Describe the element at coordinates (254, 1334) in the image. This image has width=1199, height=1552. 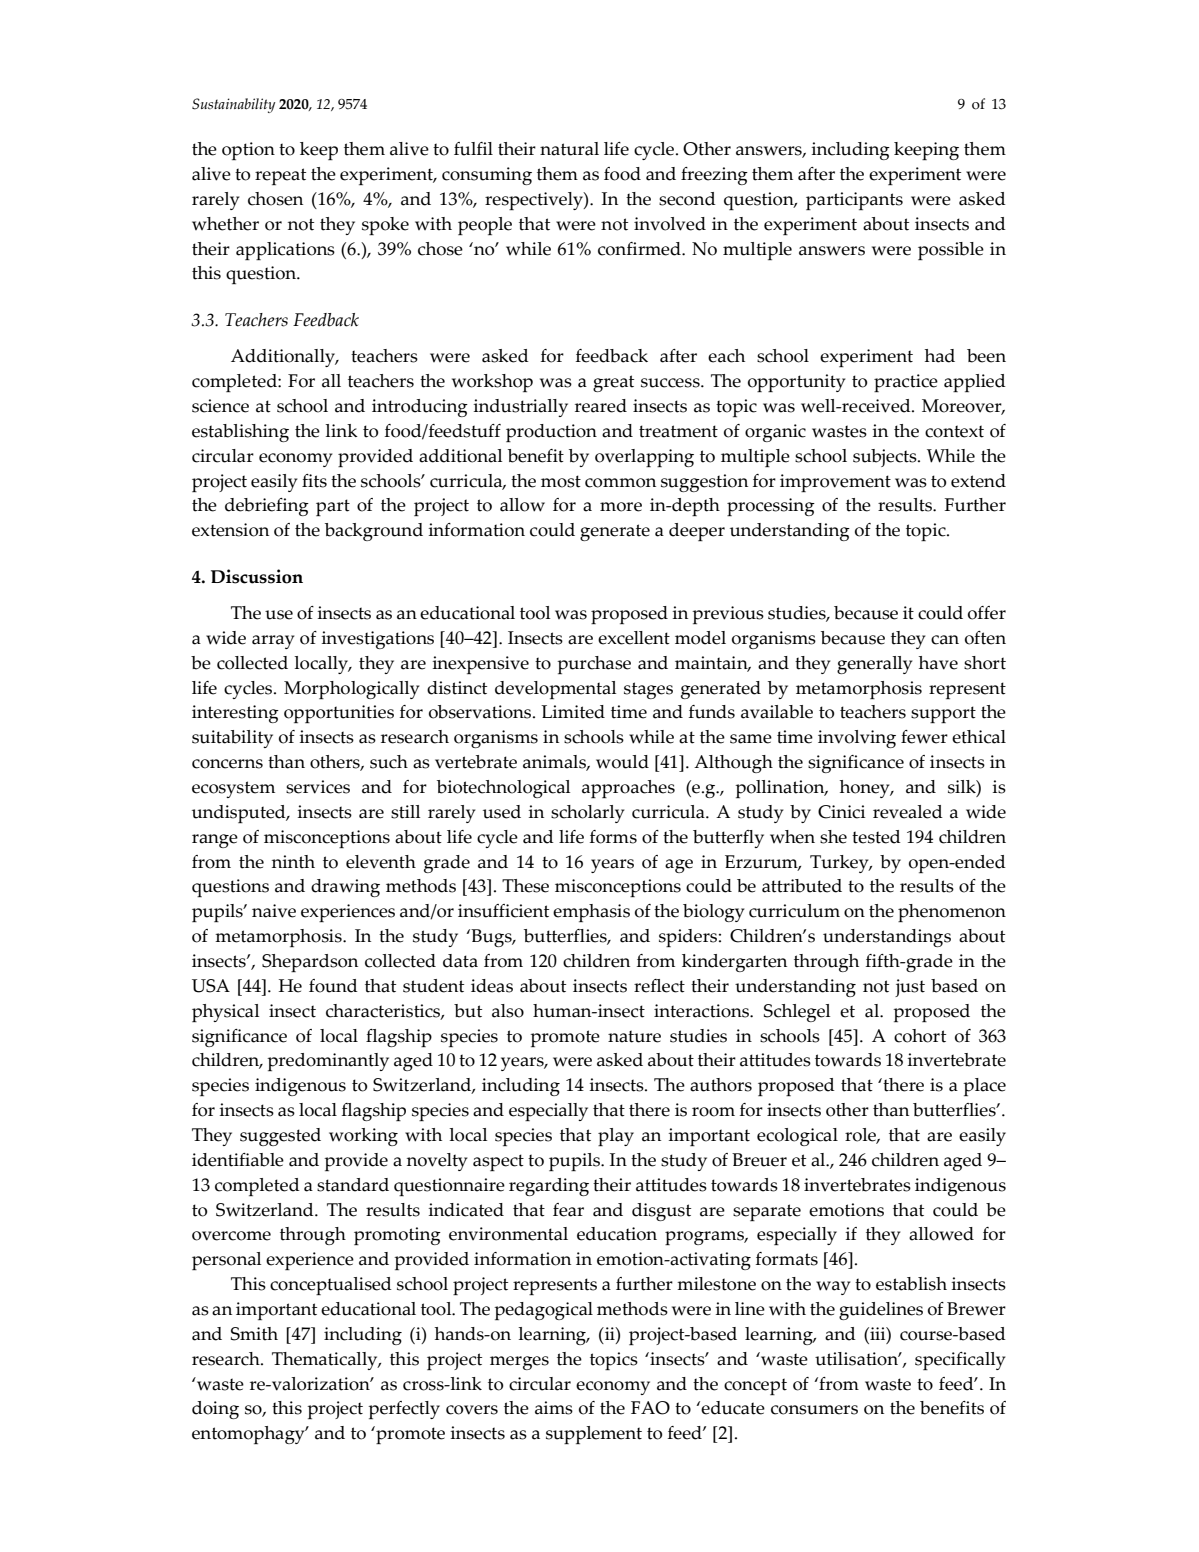
I see `Smith` at that location.
